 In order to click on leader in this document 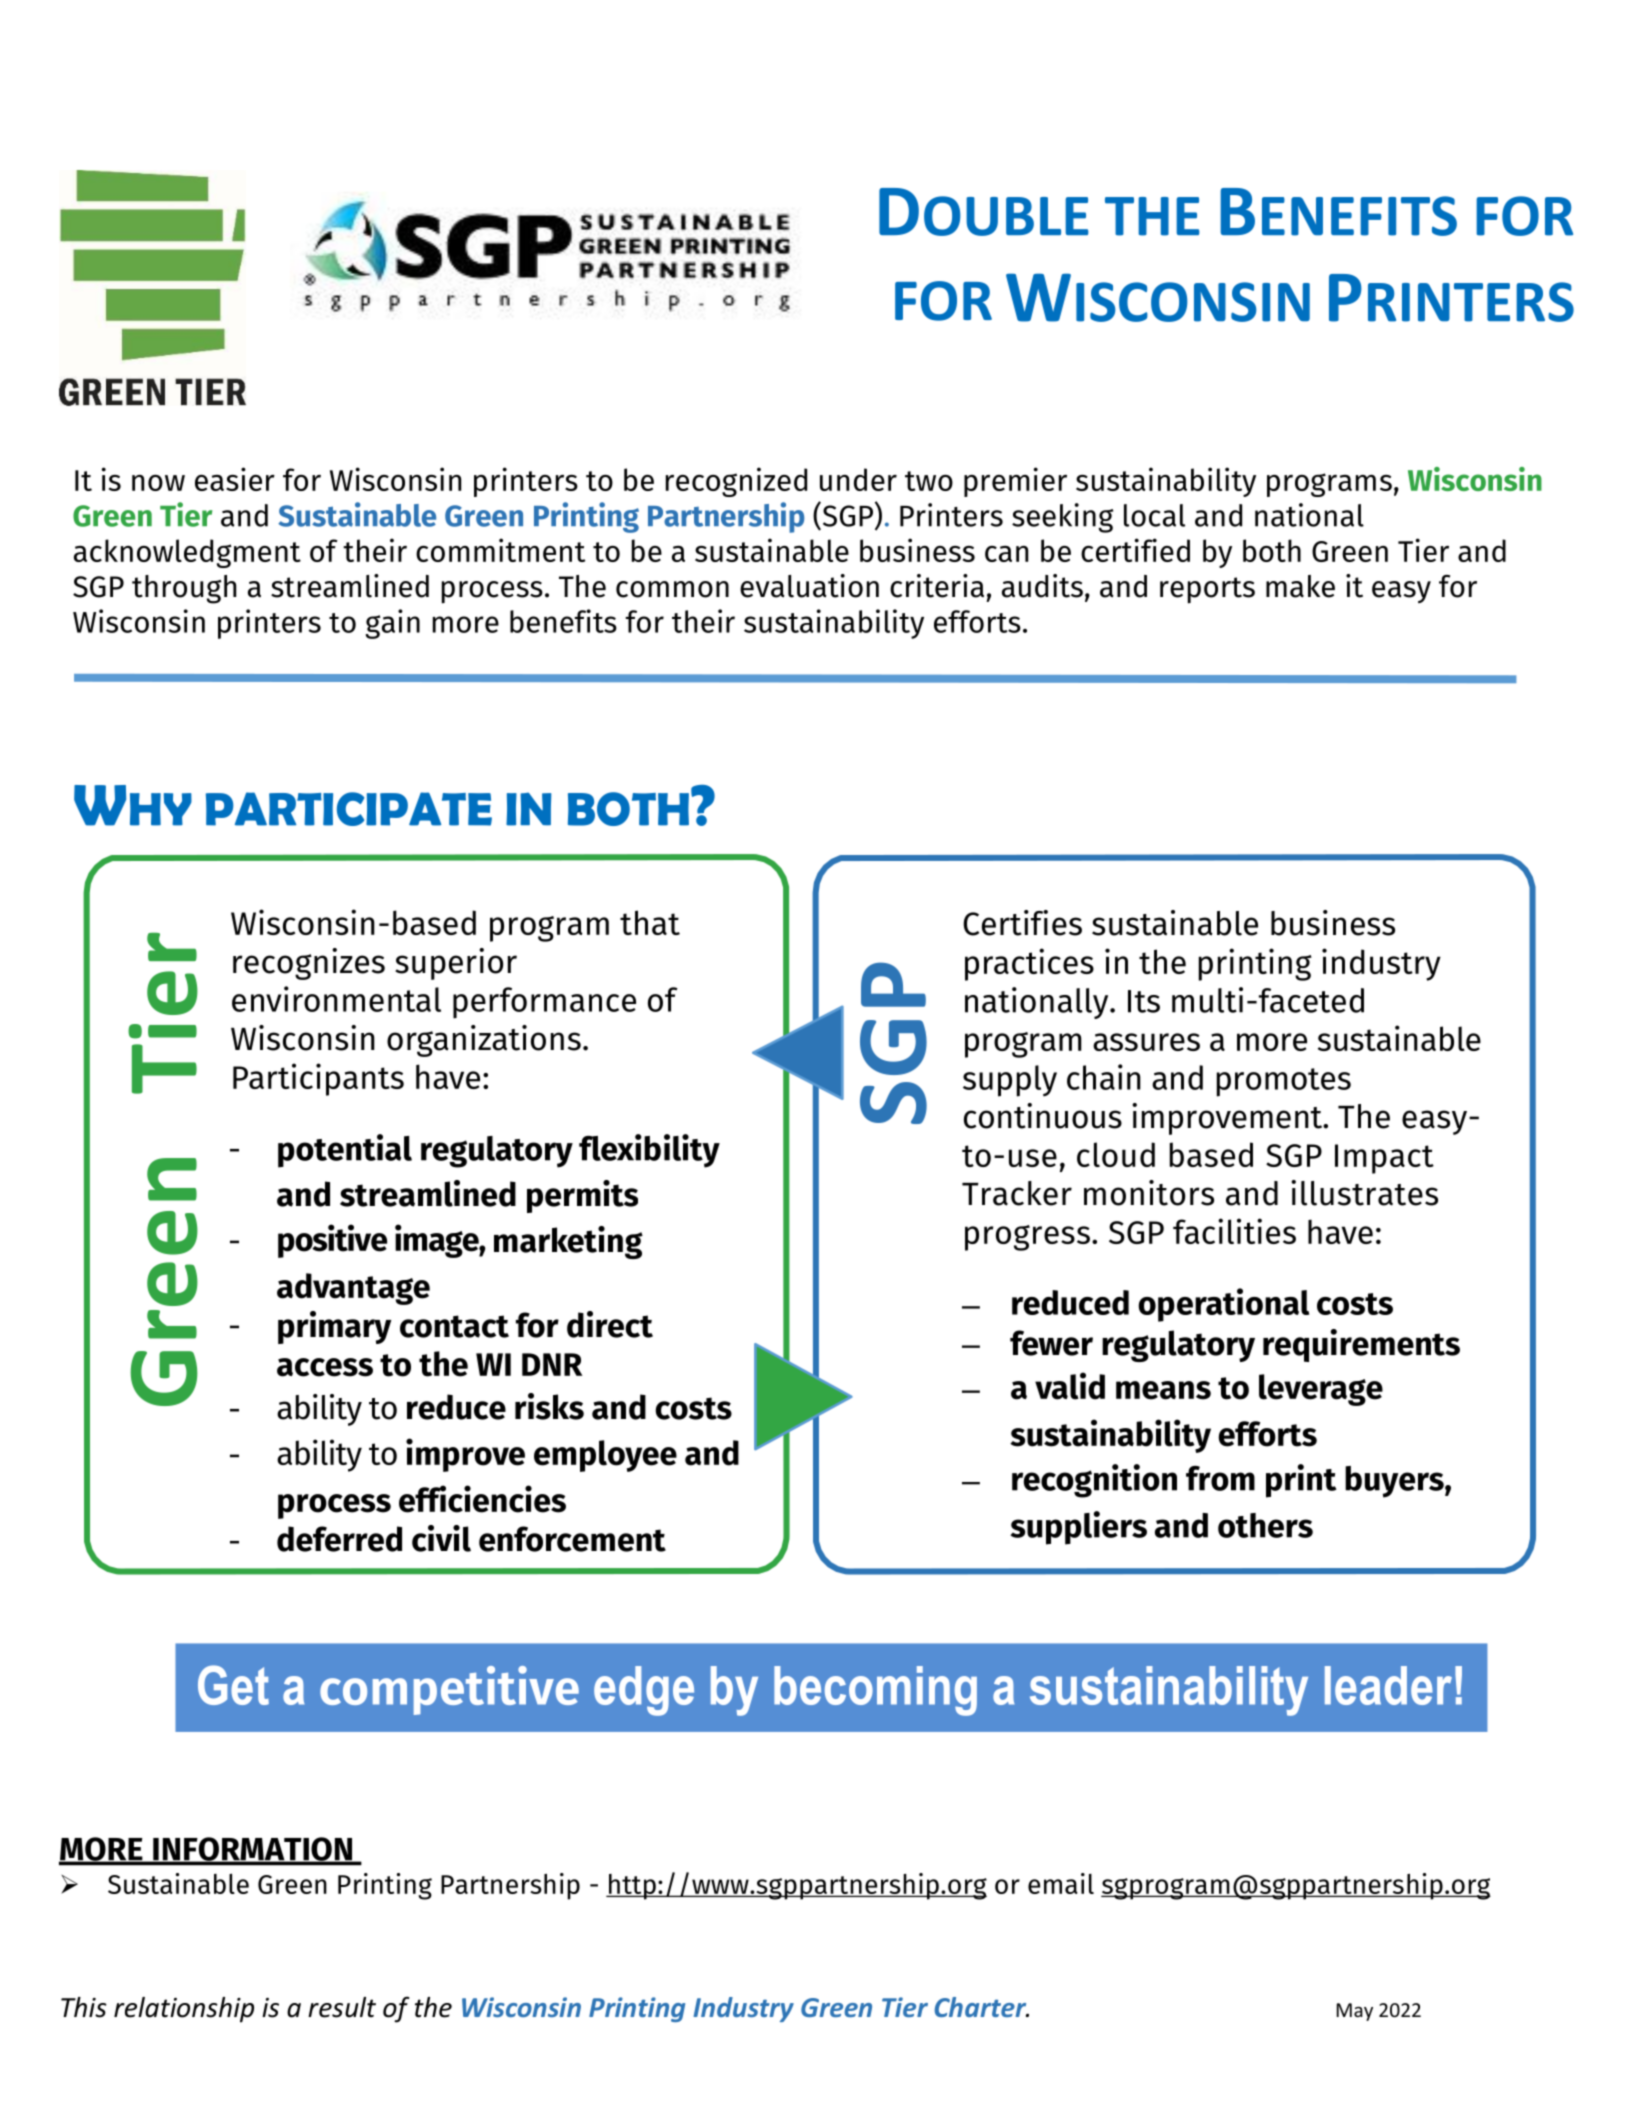, I will do `click(1388, 1685)`.
